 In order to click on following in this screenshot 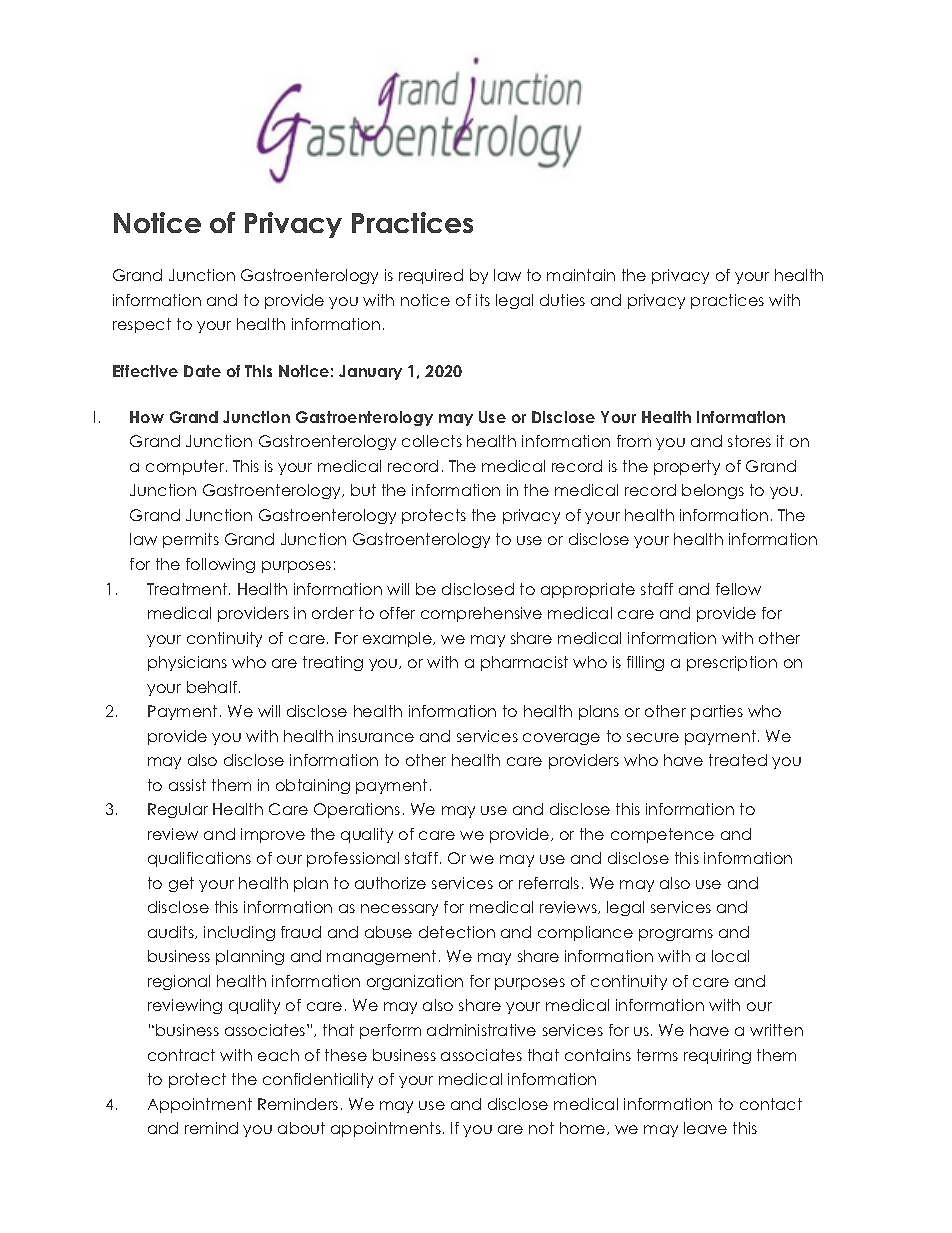, I will do `click(220, 565)`.
